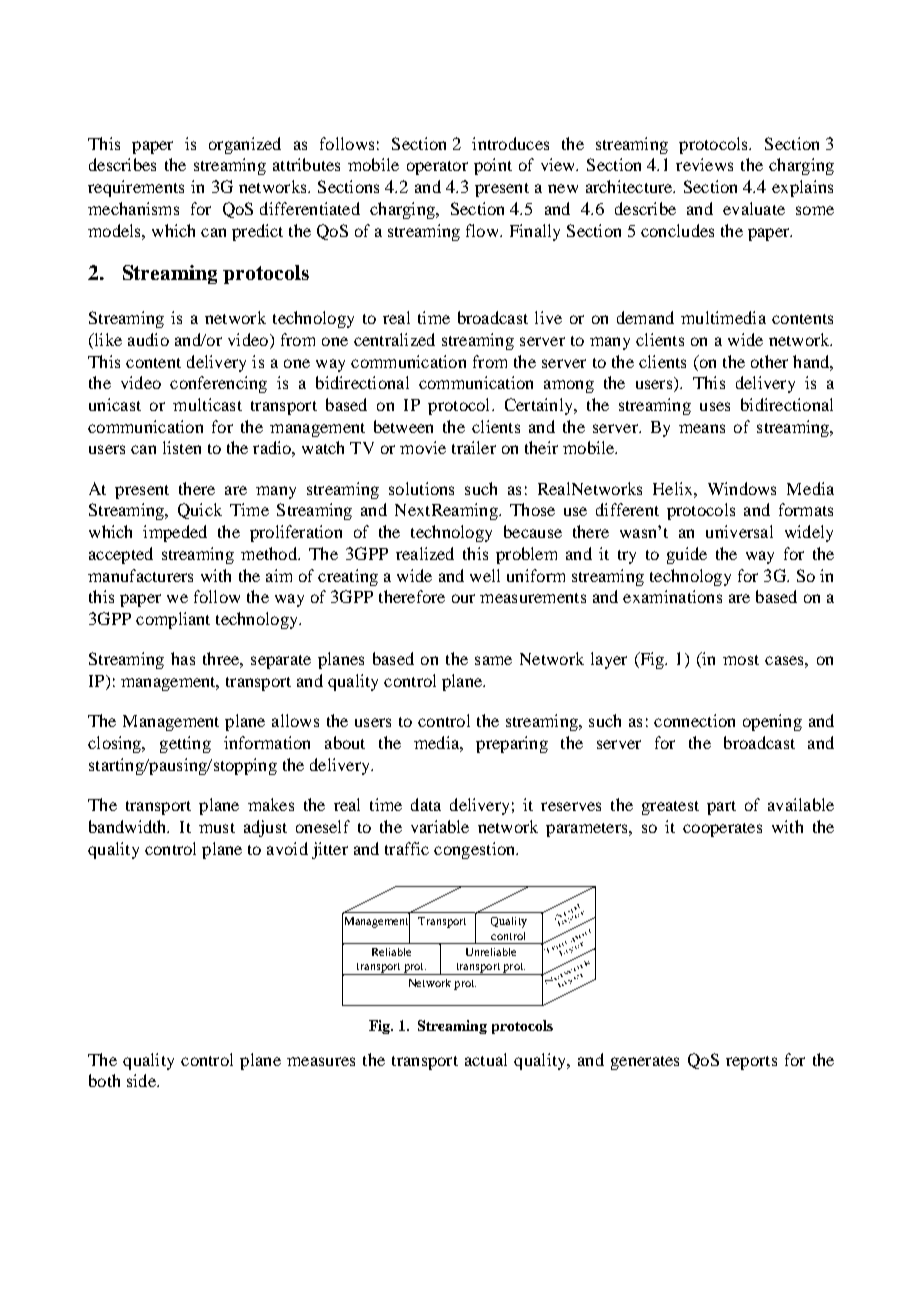  I want to click on operator, so click(437, 168).
